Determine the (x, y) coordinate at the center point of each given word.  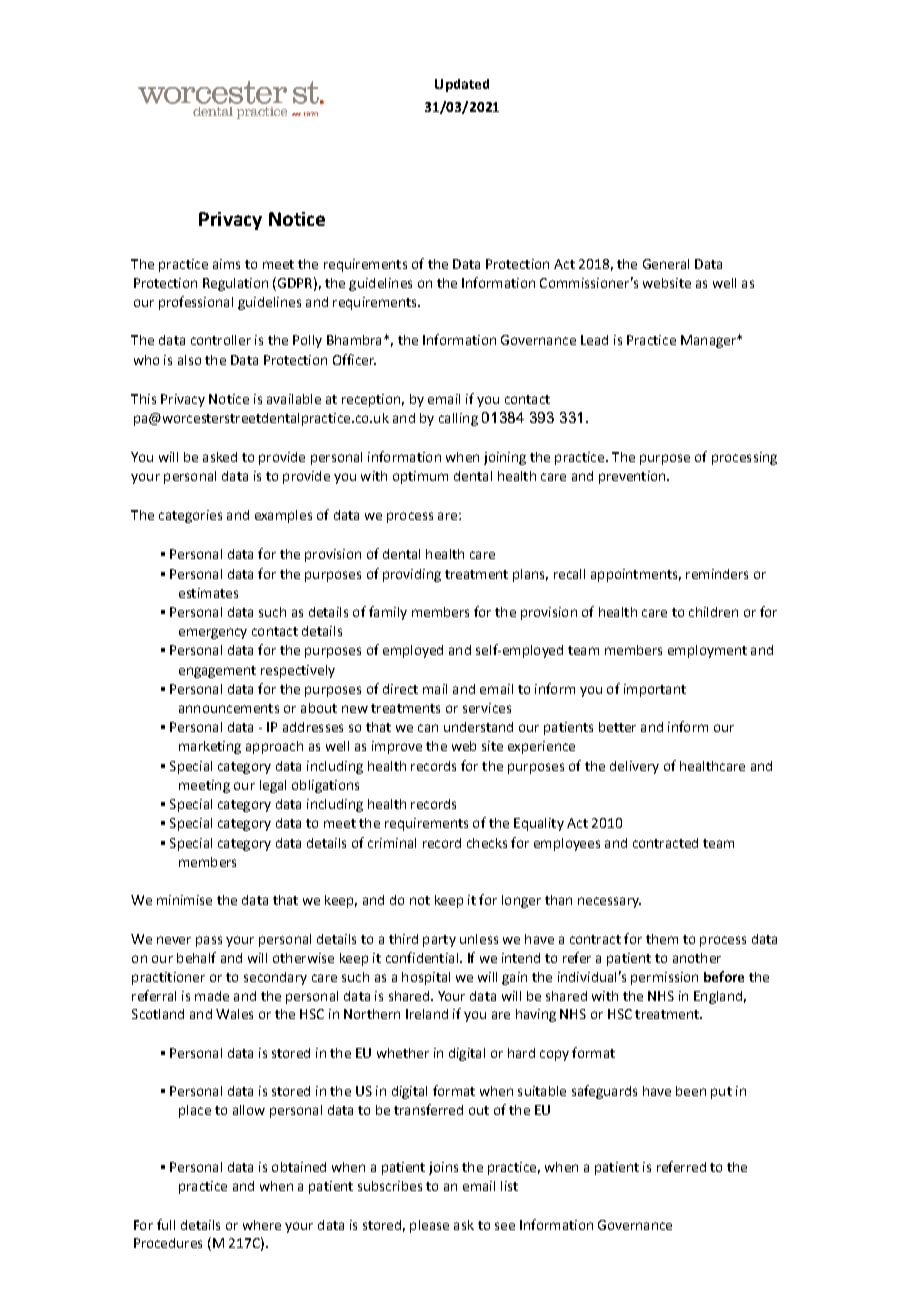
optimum (420, 477)
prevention (633, 477)
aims (226, 264)
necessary (609, 902)
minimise (184, 900)
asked (220, 457)
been (691, 1091)
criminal (392, 843)
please (429, 1226)
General (666, 264)
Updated (462, 85)
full (166, 1224)
